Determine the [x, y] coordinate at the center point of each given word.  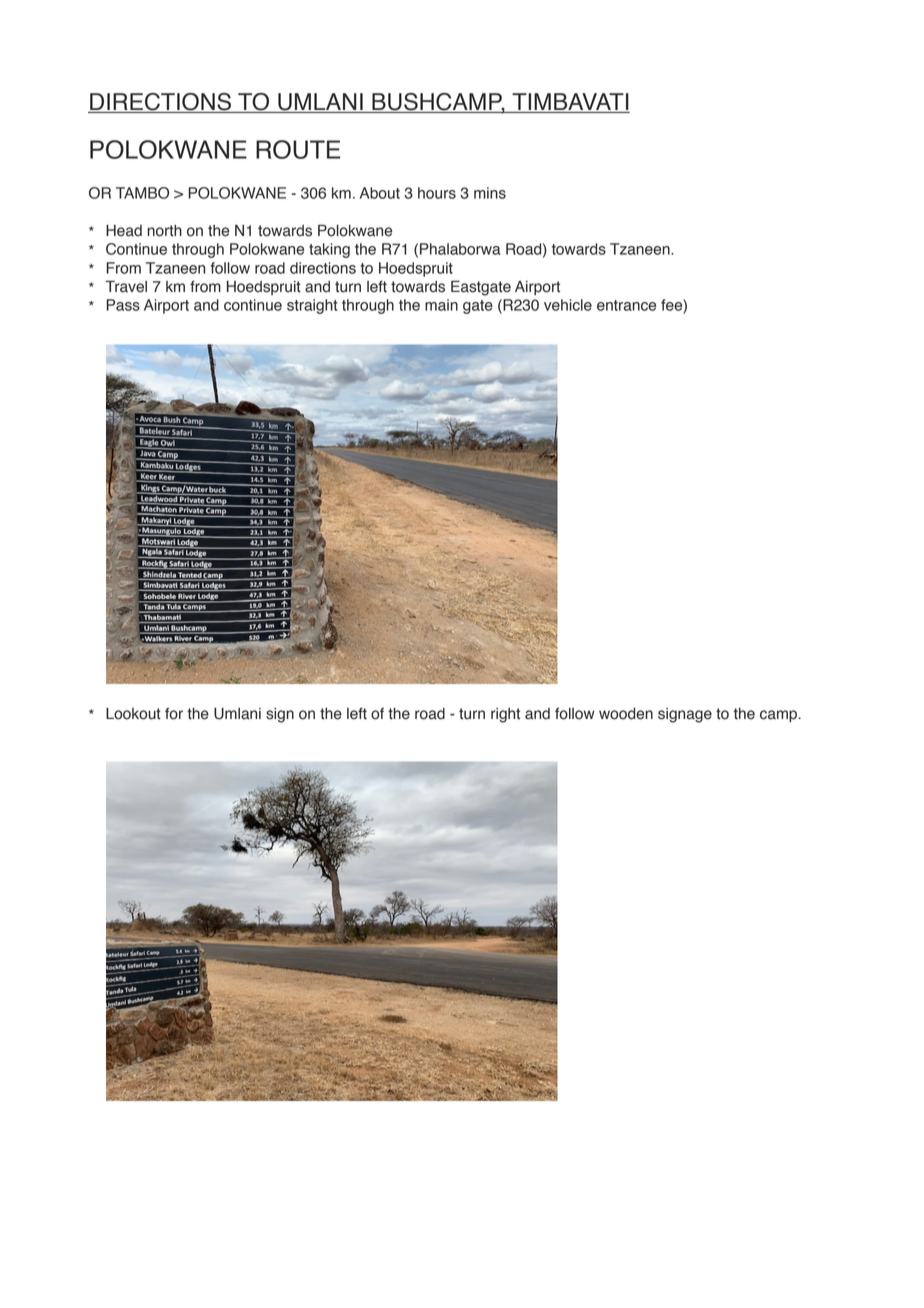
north [164, 231]
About [380, 193]
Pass [123, 305]
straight [312, 306]
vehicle [568, 305]
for [174, 714]
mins [490, 193]
